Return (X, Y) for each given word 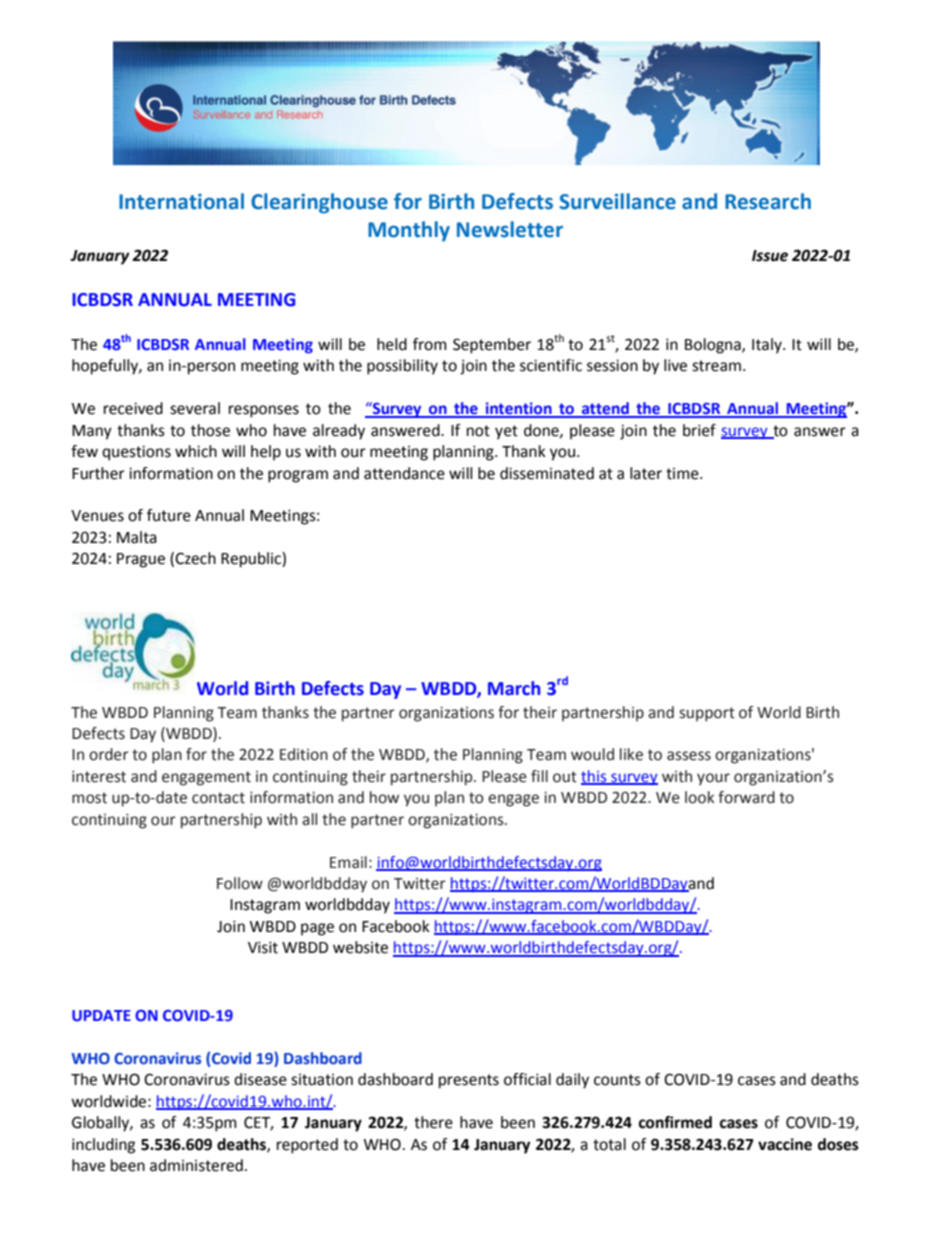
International (181, 201)
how (384, 797)
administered (196, 1165)
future (169, 515)
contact (218, 798)
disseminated (547, 473)
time (683, 474)
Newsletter (510, 229)
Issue (770, 256)
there (433, 1122)
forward (746, 797)
